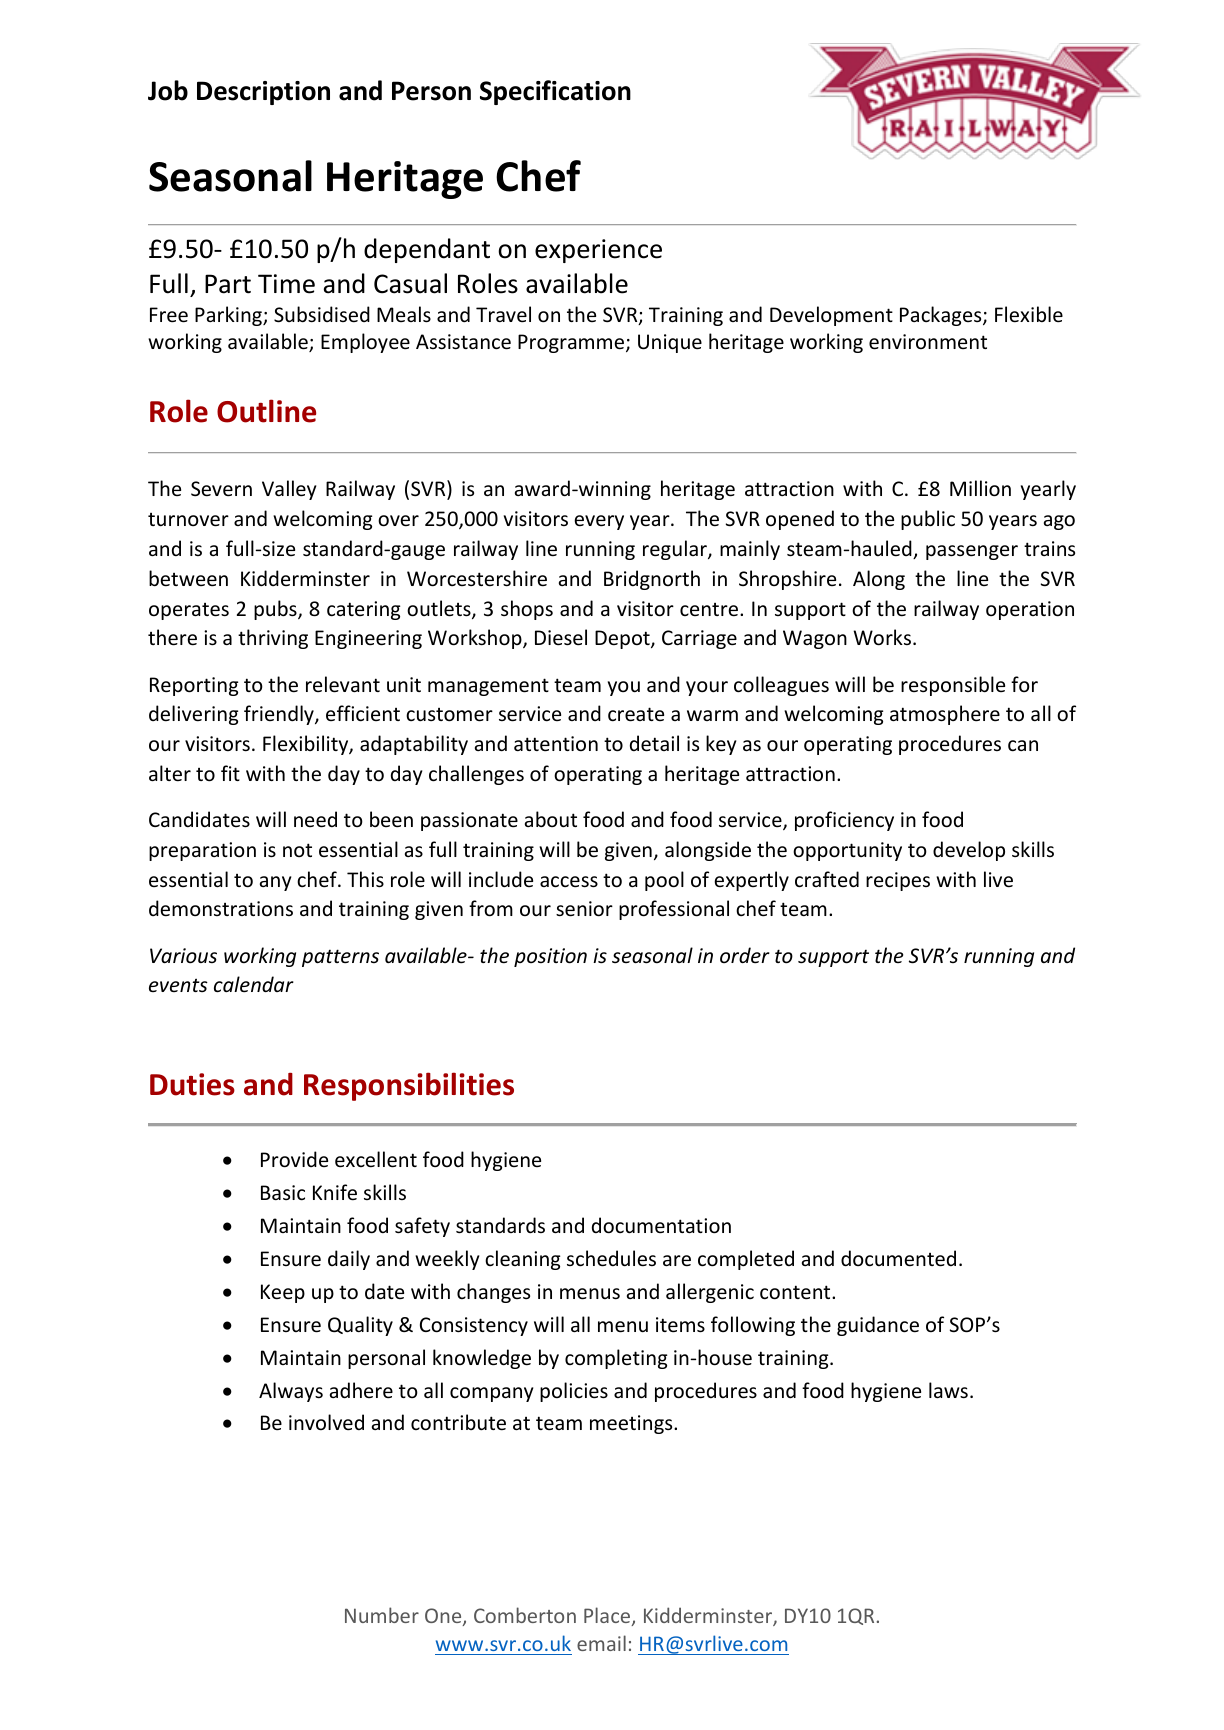 The image size is (1224, 1730). I want to click on Place, so click(608, 1616).
